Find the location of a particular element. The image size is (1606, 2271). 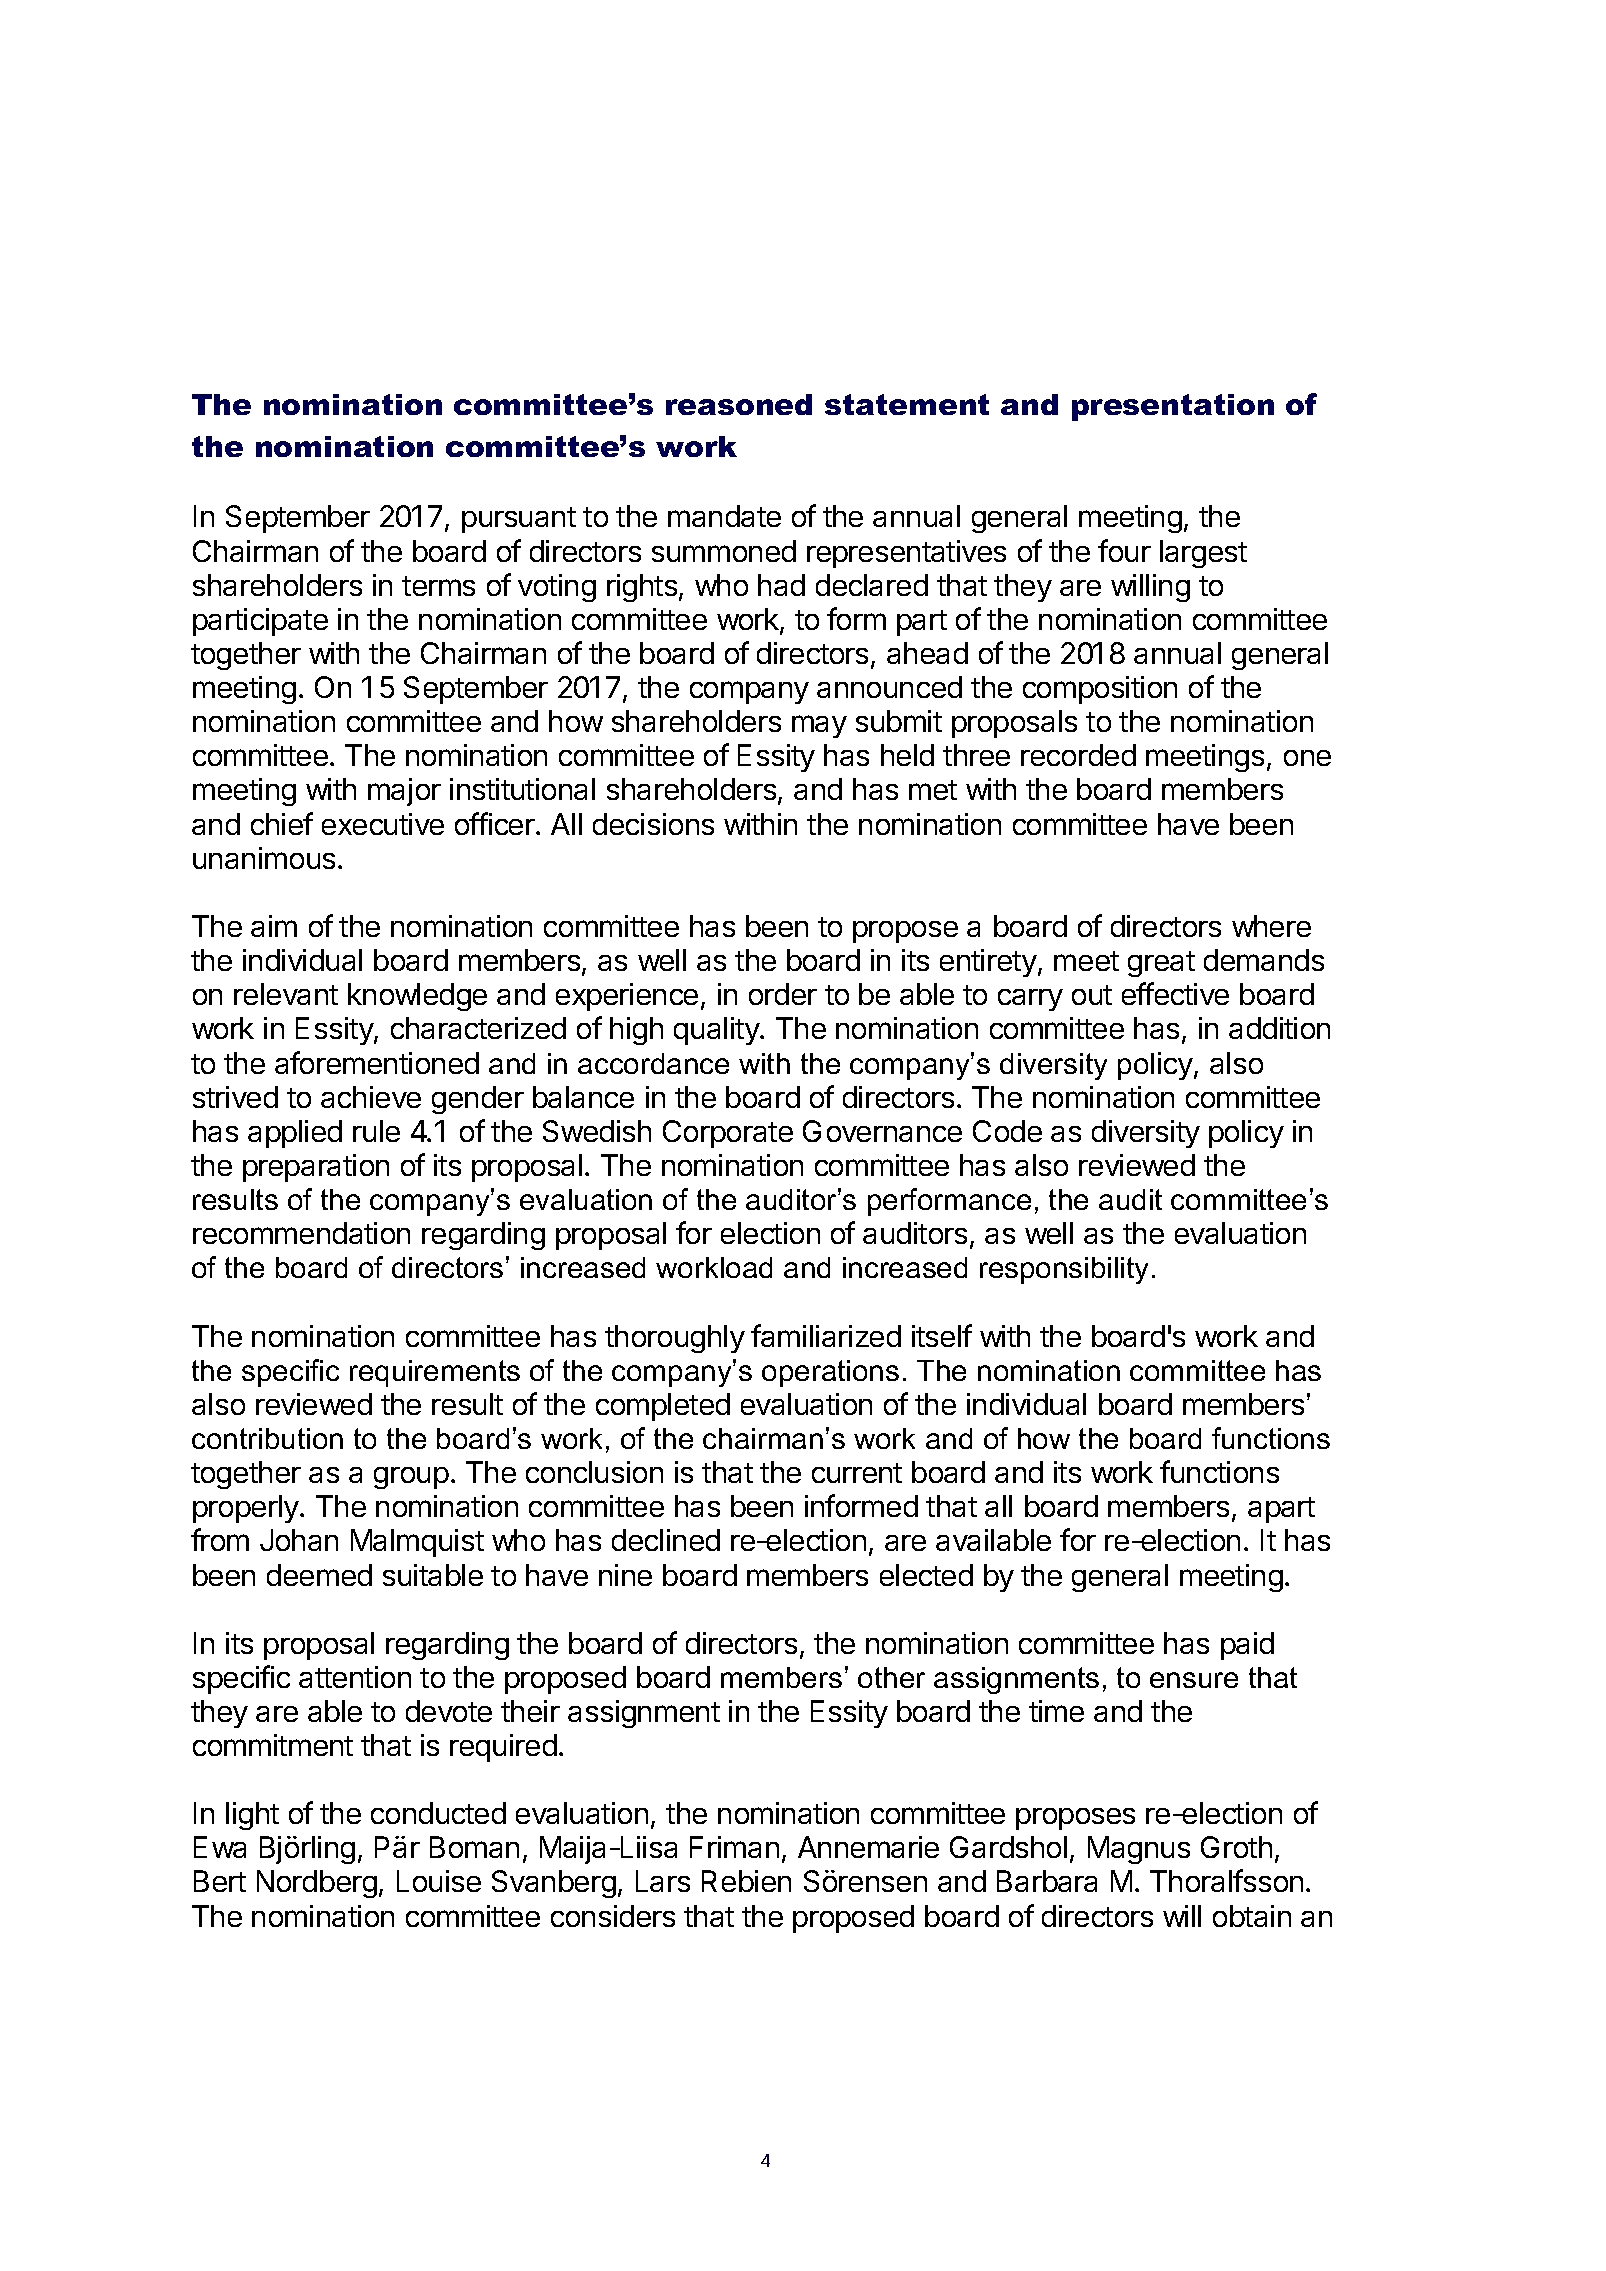

Code is located at coordinates (1007, 1131).
